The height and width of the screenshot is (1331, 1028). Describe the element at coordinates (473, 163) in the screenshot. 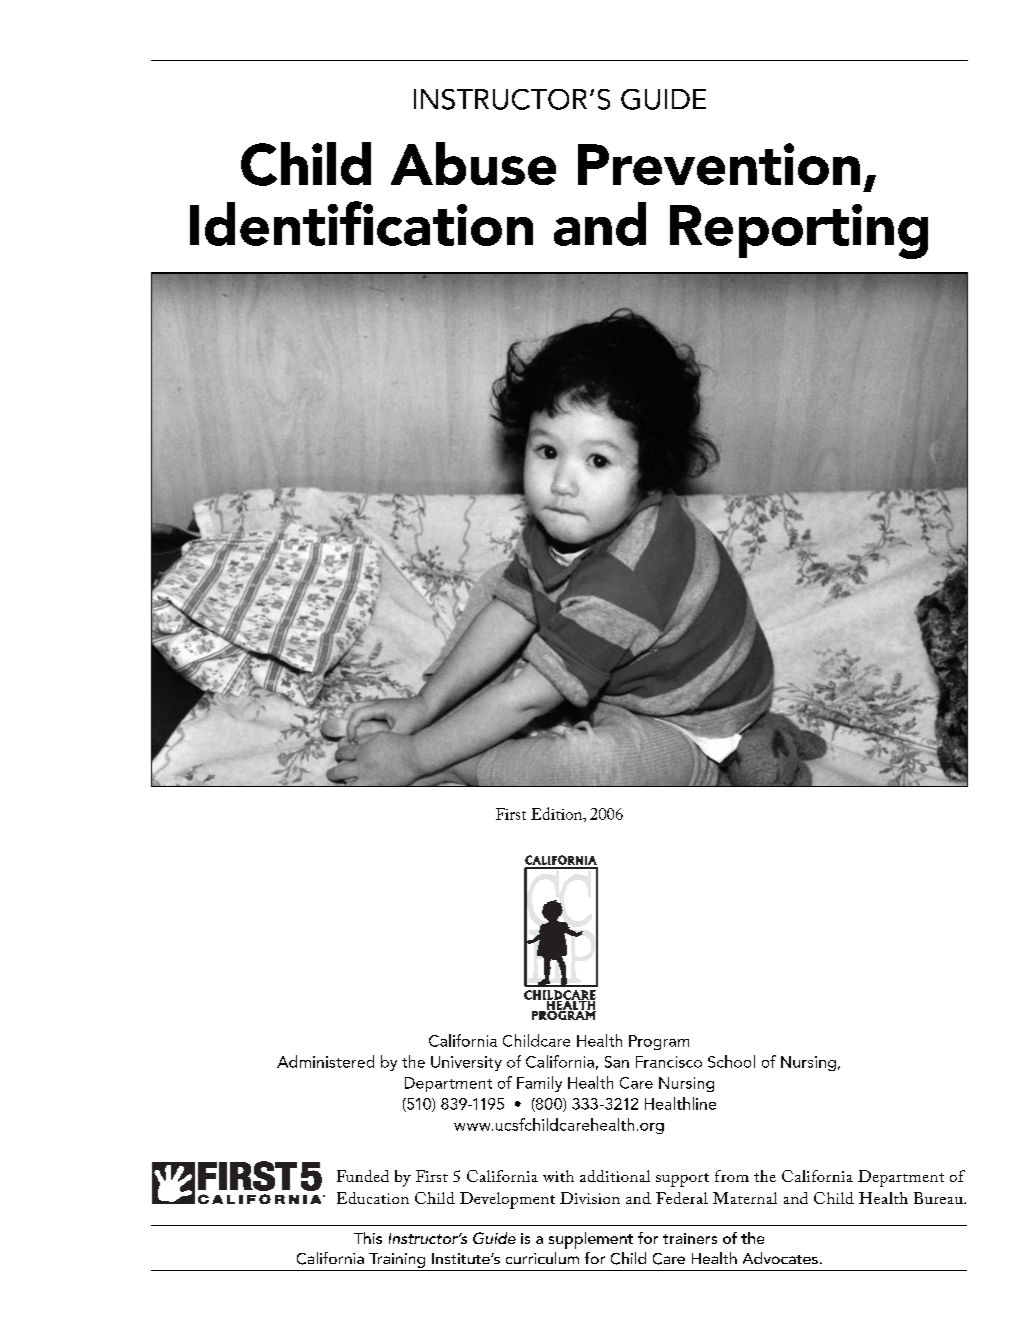

I see `Abuse` at that location.
